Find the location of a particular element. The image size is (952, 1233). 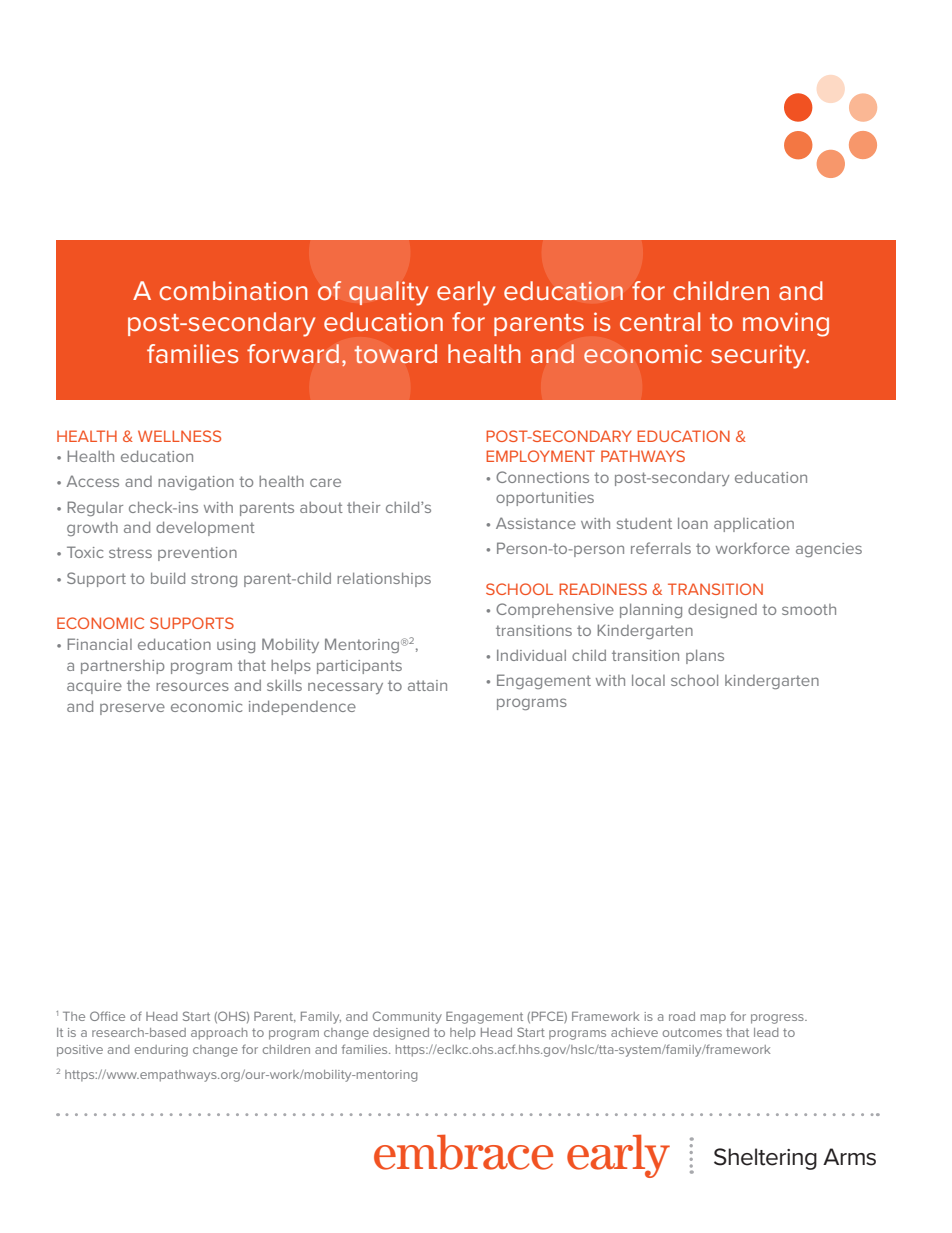

quality is located at coordinates (388, 293).
